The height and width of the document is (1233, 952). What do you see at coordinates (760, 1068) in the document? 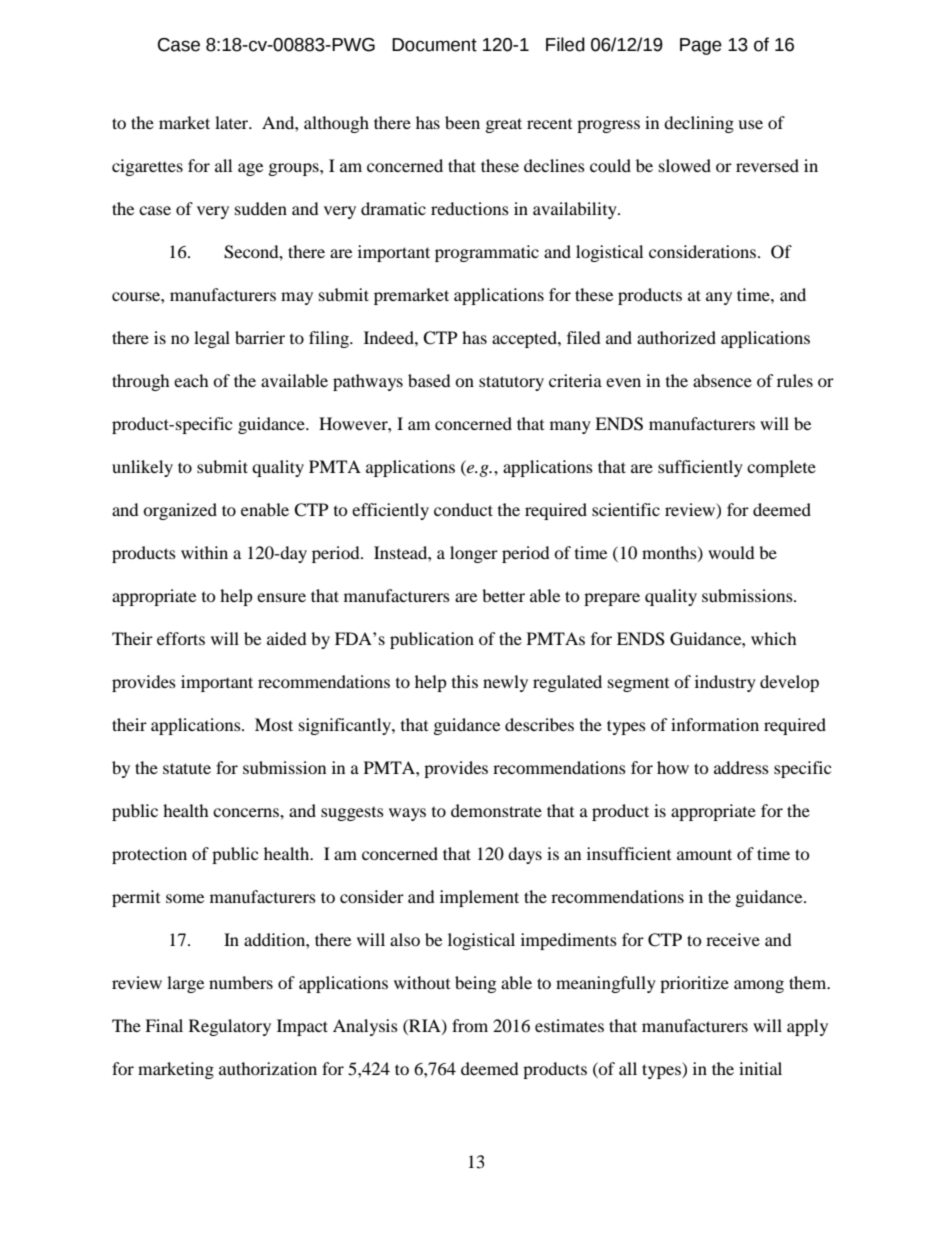
I see `initial` at bounding box center [760, 1068].
